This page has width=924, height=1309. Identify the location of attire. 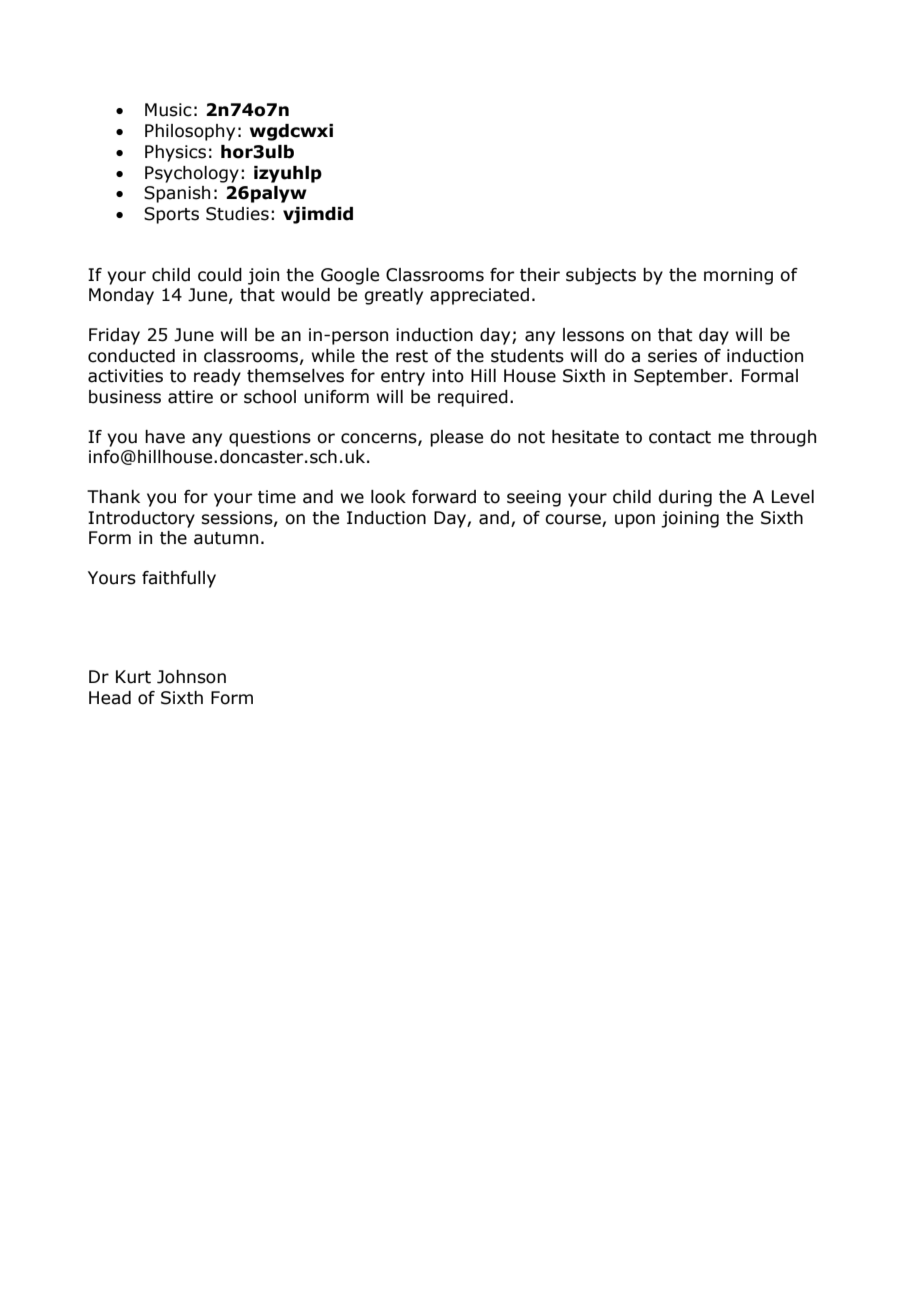
(190, 397).
